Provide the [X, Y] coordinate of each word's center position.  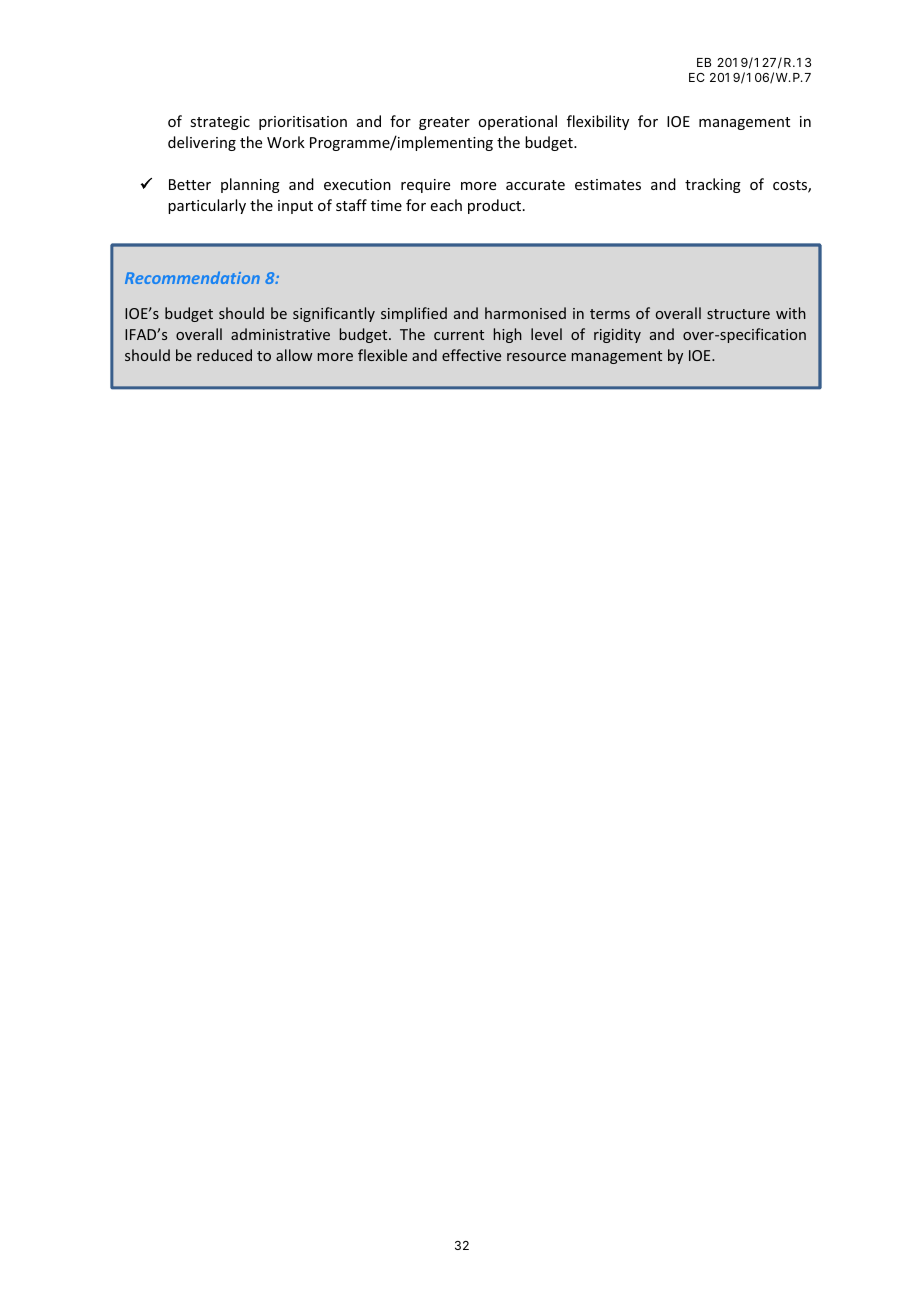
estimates [608, 184]
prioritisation [303, 123]
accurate [535, 185]
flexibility [598, 122]
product [496, 206]
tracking [713, 185]
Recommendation [192, 277]
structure [738, 314]
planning [250, 185]
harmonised [525, 313]
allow [294, 355]
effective [471, 355]
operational [517, 122]
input [295, 207]
